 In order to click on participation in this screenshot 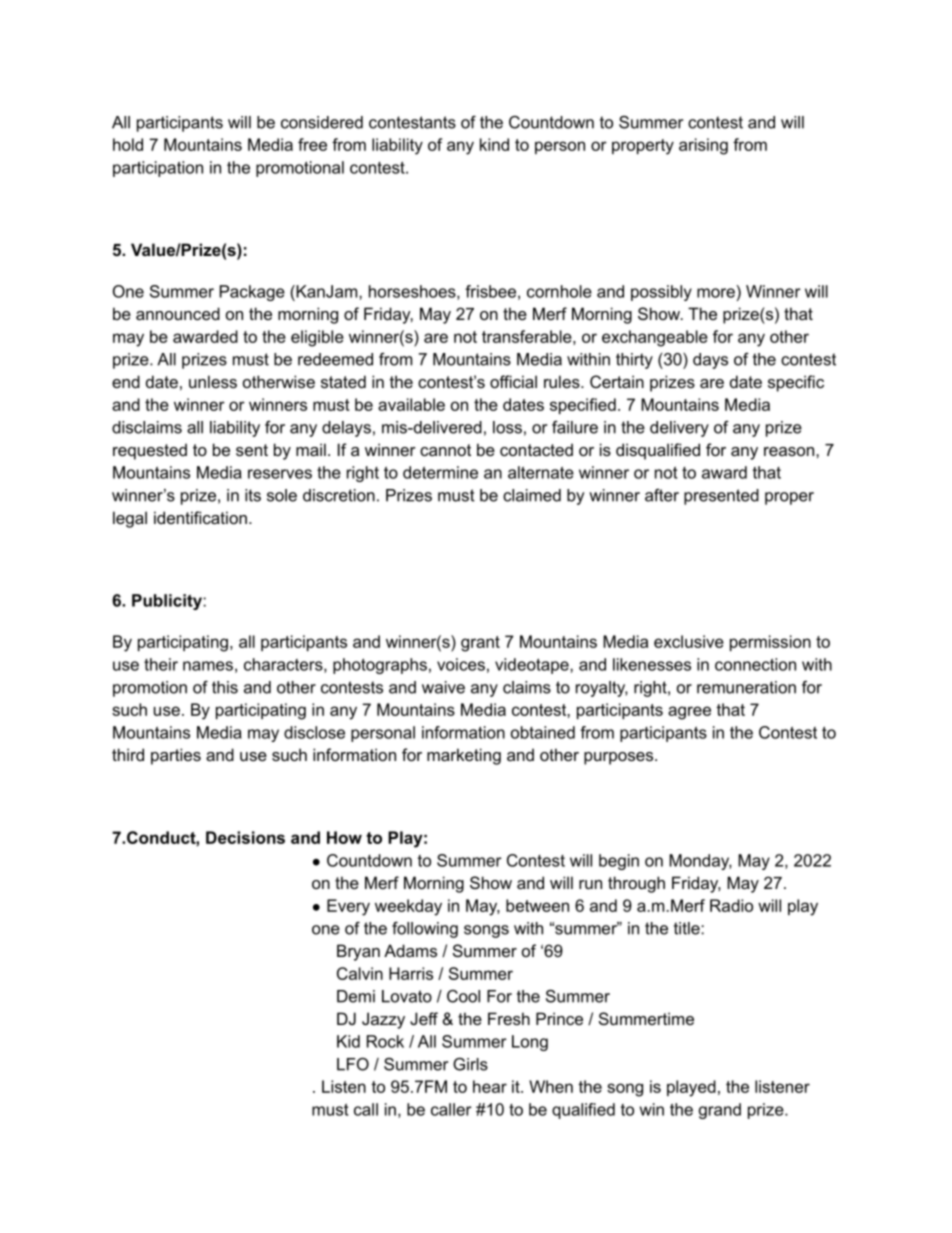, I will do `click(158, 169)`.
